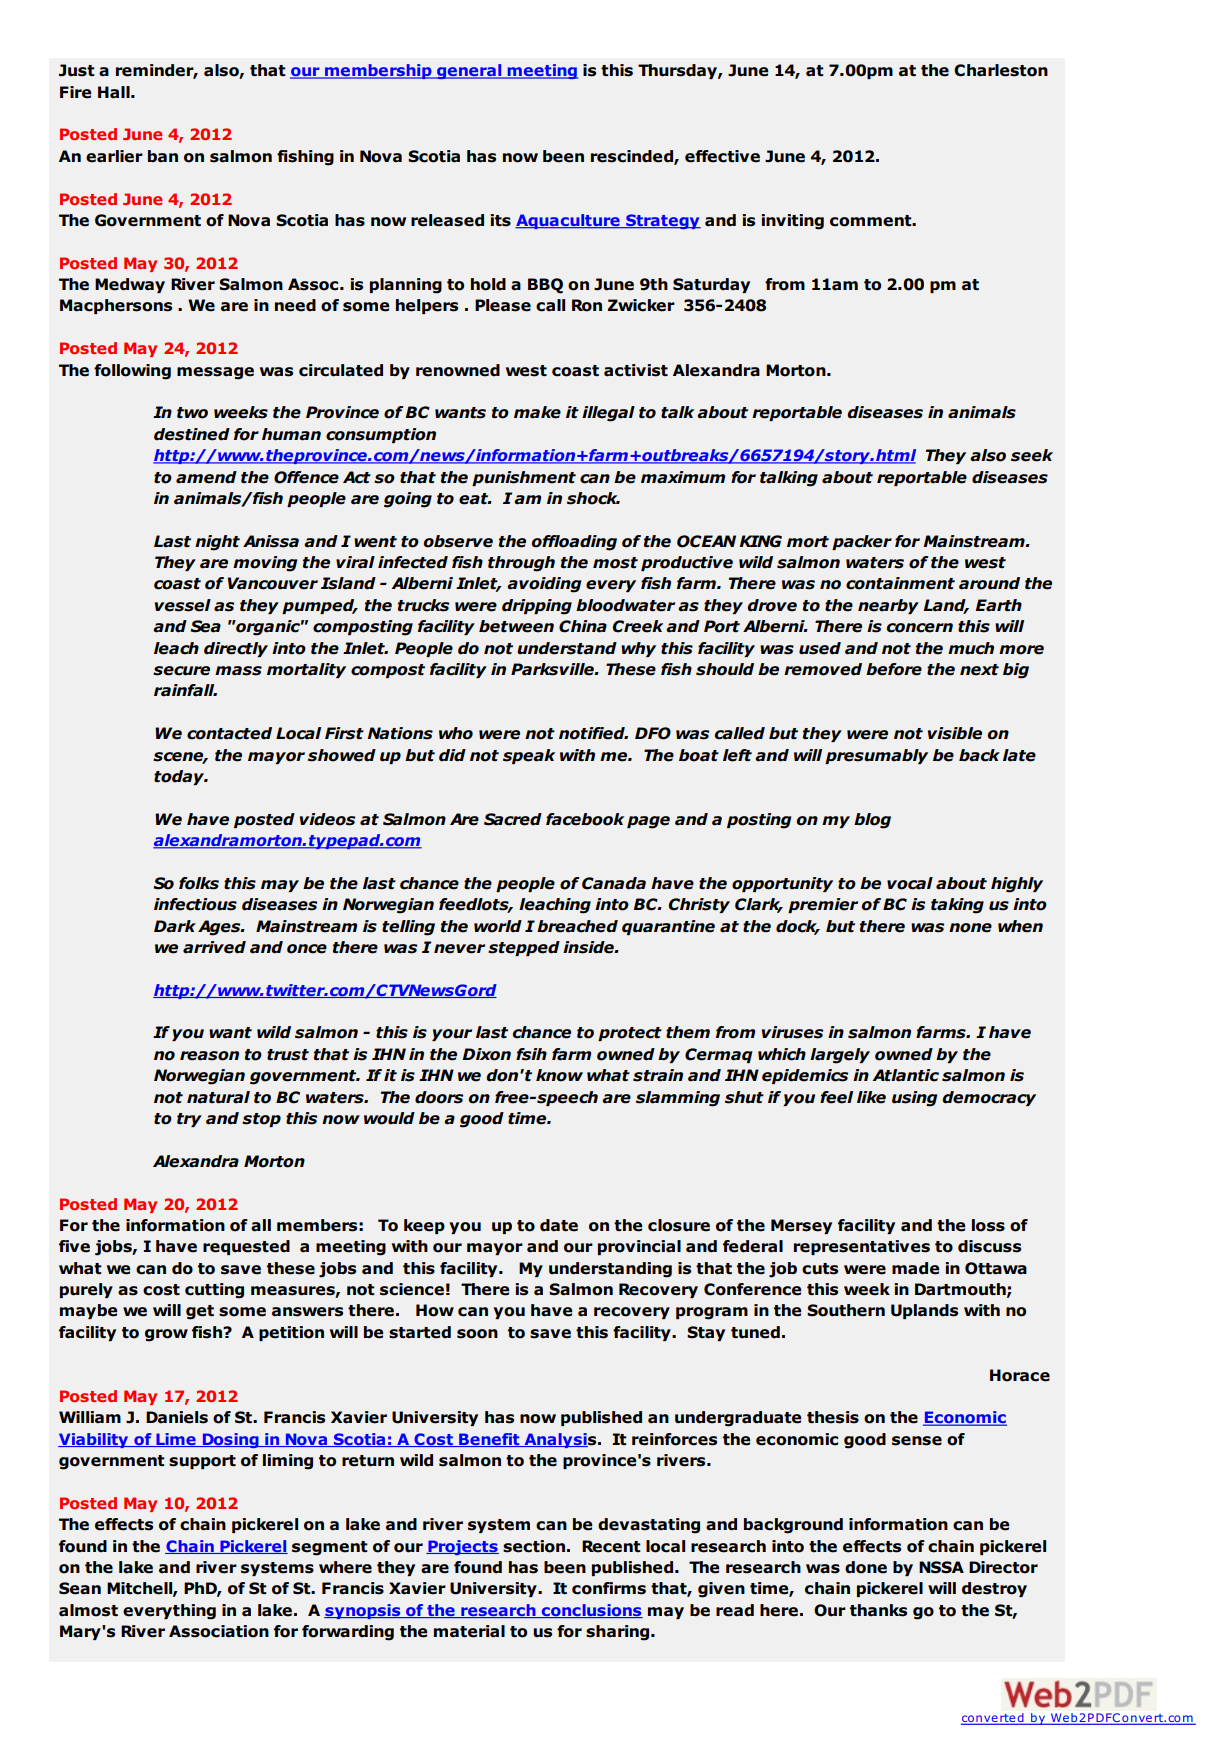  What do you see at coordinates (591, 1611) in the screenshot?
I see `conclusions` at bounding box center [591, 1611].
